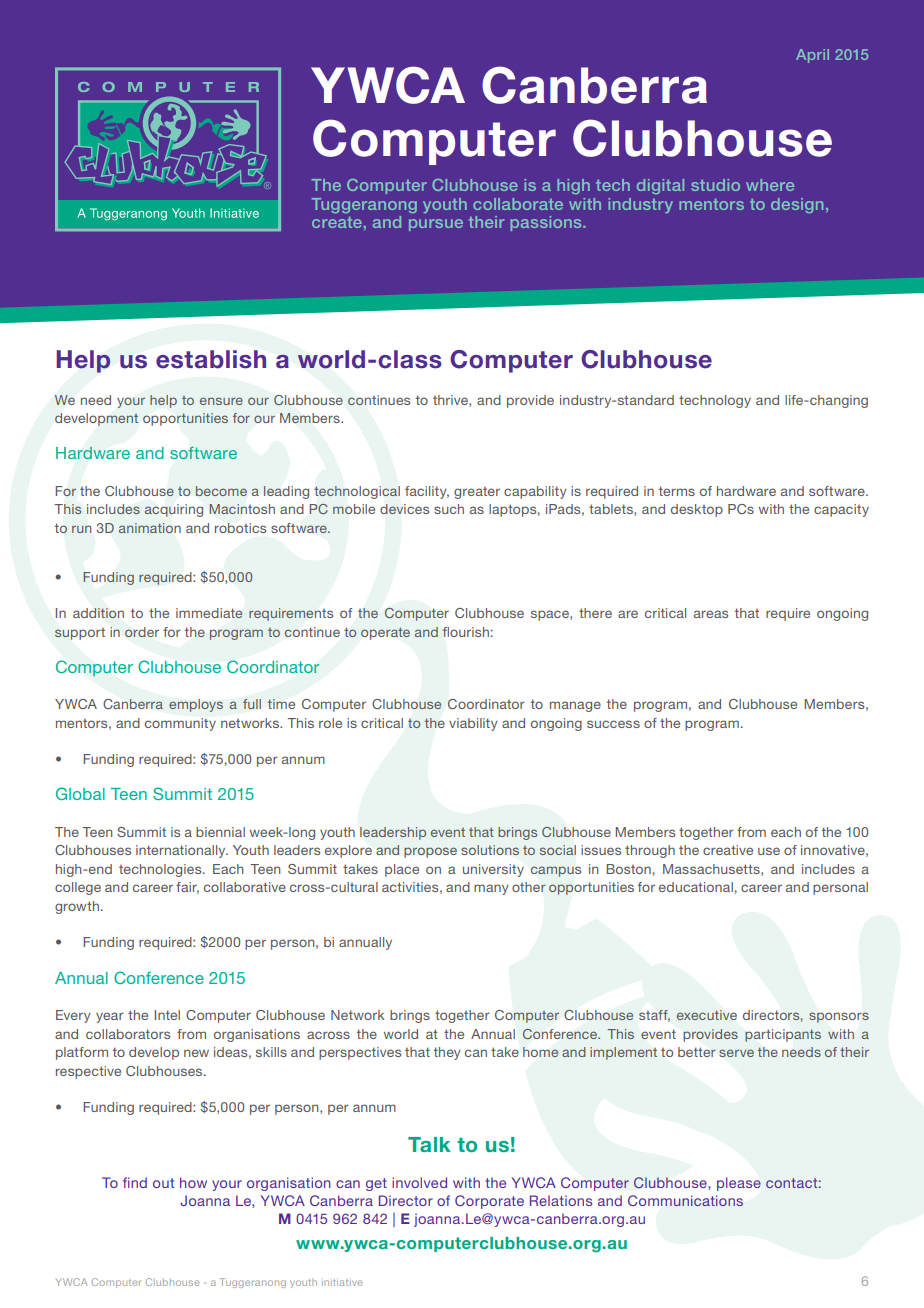 The image size is (924, 1308). I want to click on pursue, so click(436, 225).
